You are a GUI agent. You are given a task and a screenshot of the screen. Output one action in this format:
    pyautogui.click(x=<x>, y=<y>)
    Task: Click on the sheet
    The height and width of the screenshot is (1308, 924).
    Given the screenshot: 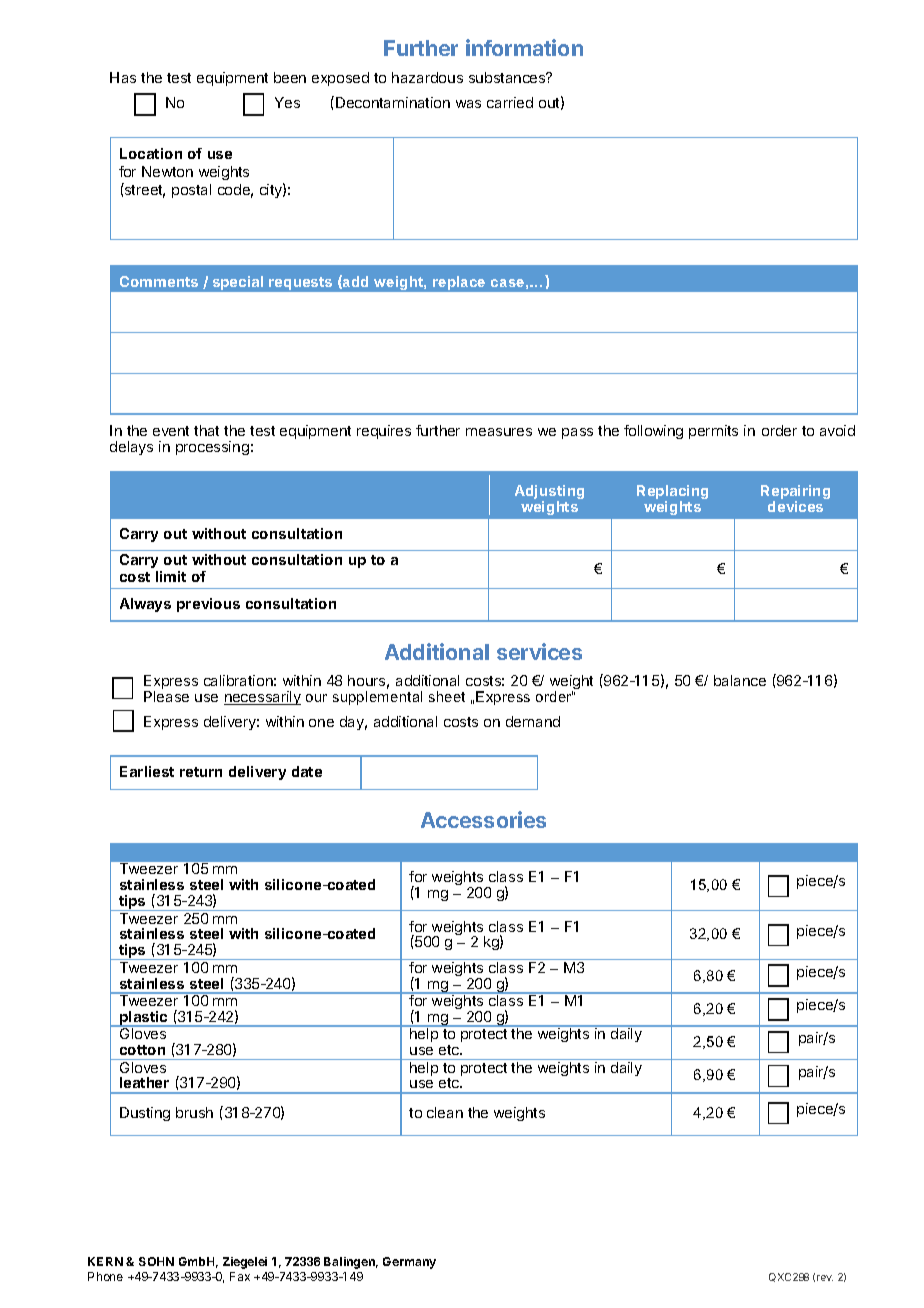 What is the action you would take?
    pyautogui.click(x=447, y=696)
